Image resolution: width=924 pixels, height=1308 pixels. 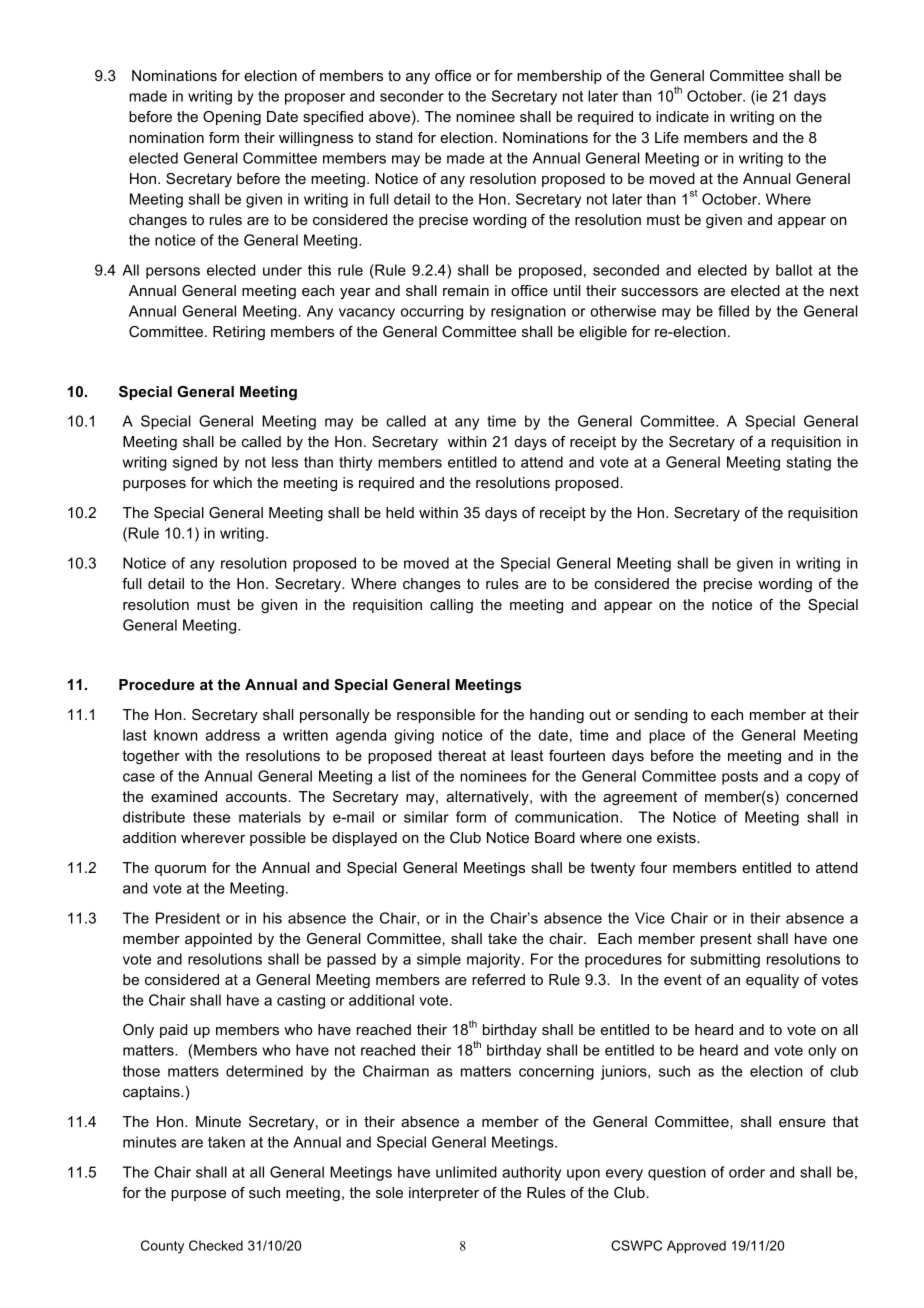 I want to click on order, so click(x=747, y=1172).
